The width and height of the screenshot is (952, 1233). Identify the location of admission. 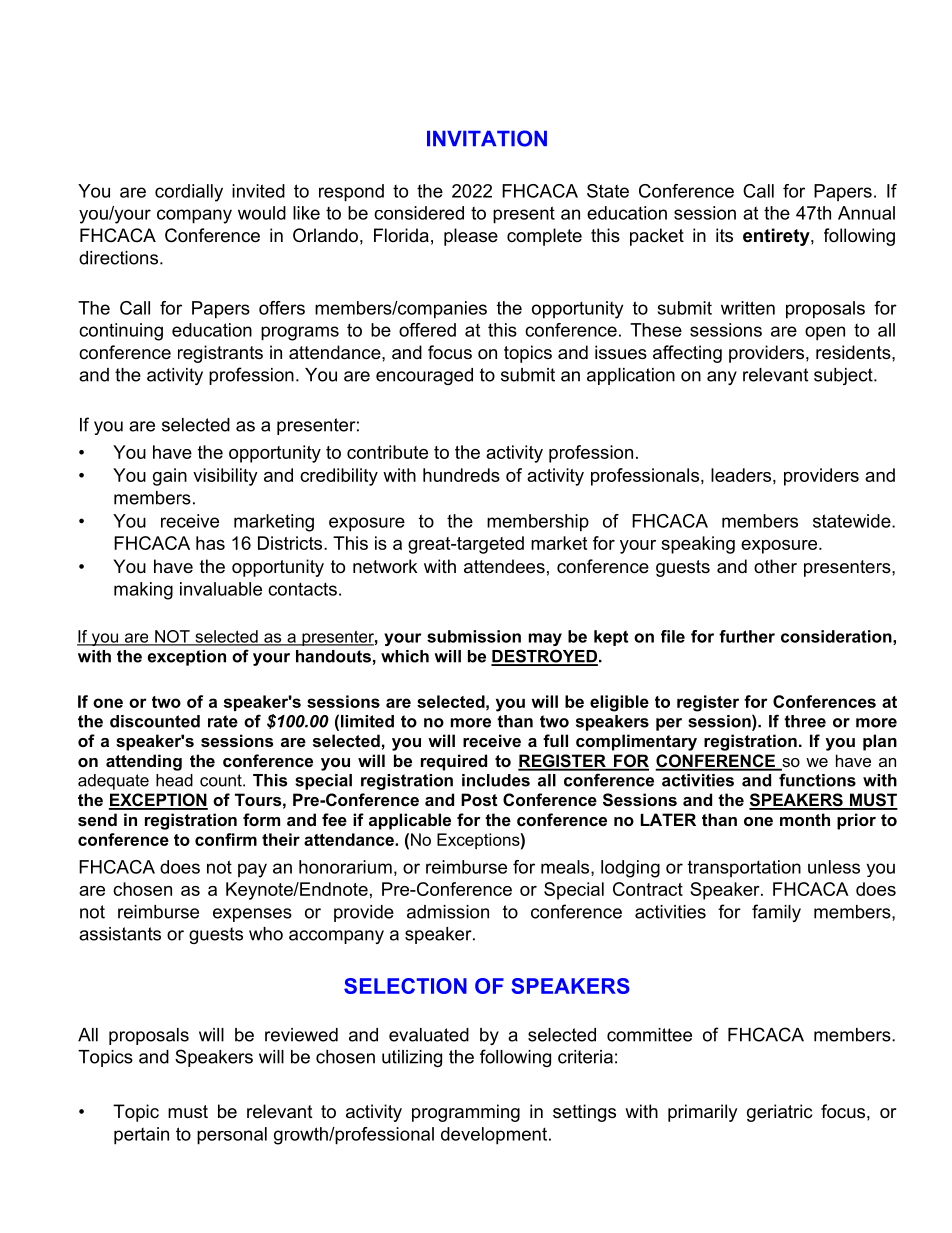
(448, 912).
